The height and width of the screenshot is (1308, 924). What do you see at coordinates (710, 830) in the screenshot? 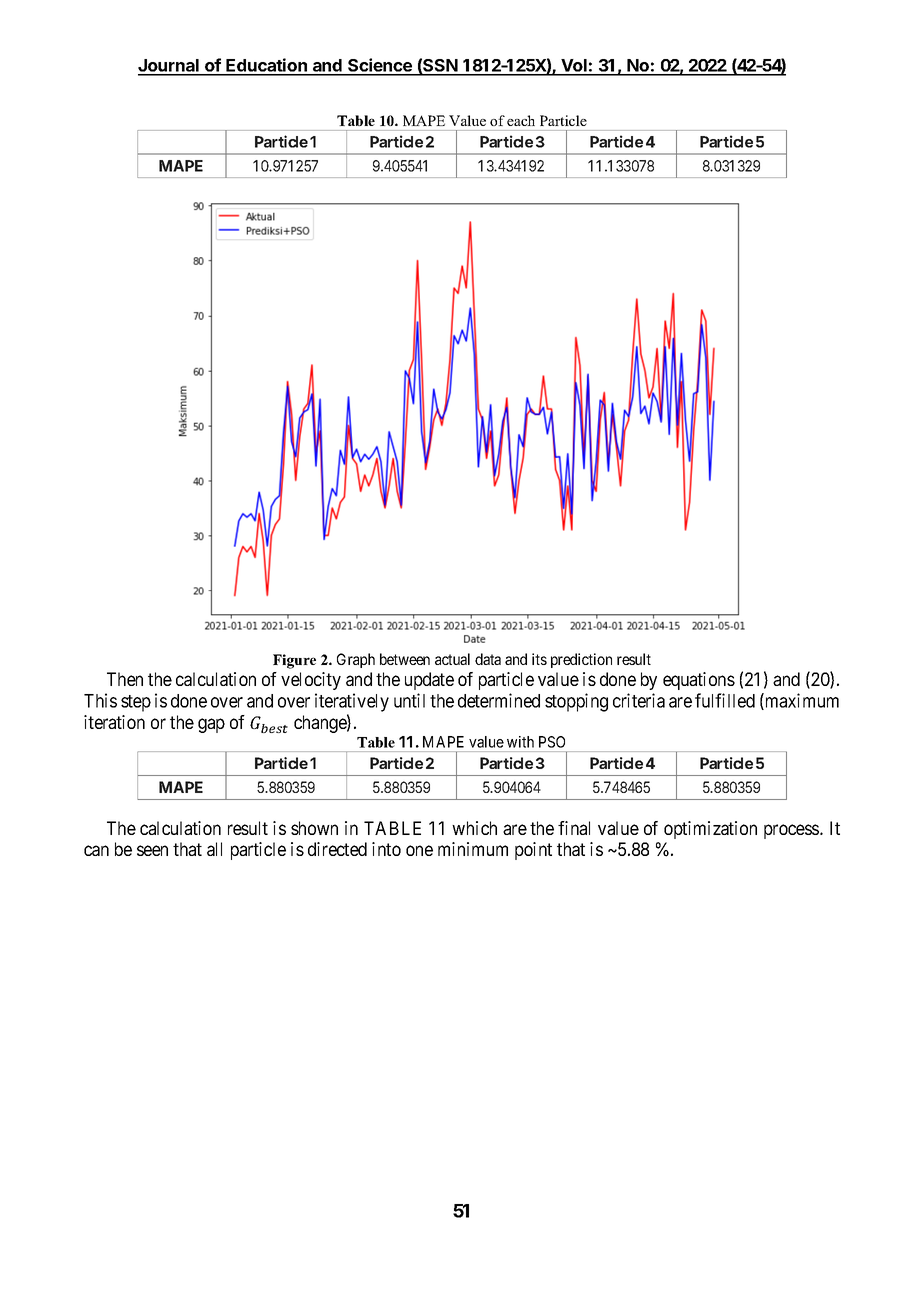
I see `optimization` at bounding box center [710, 830].
